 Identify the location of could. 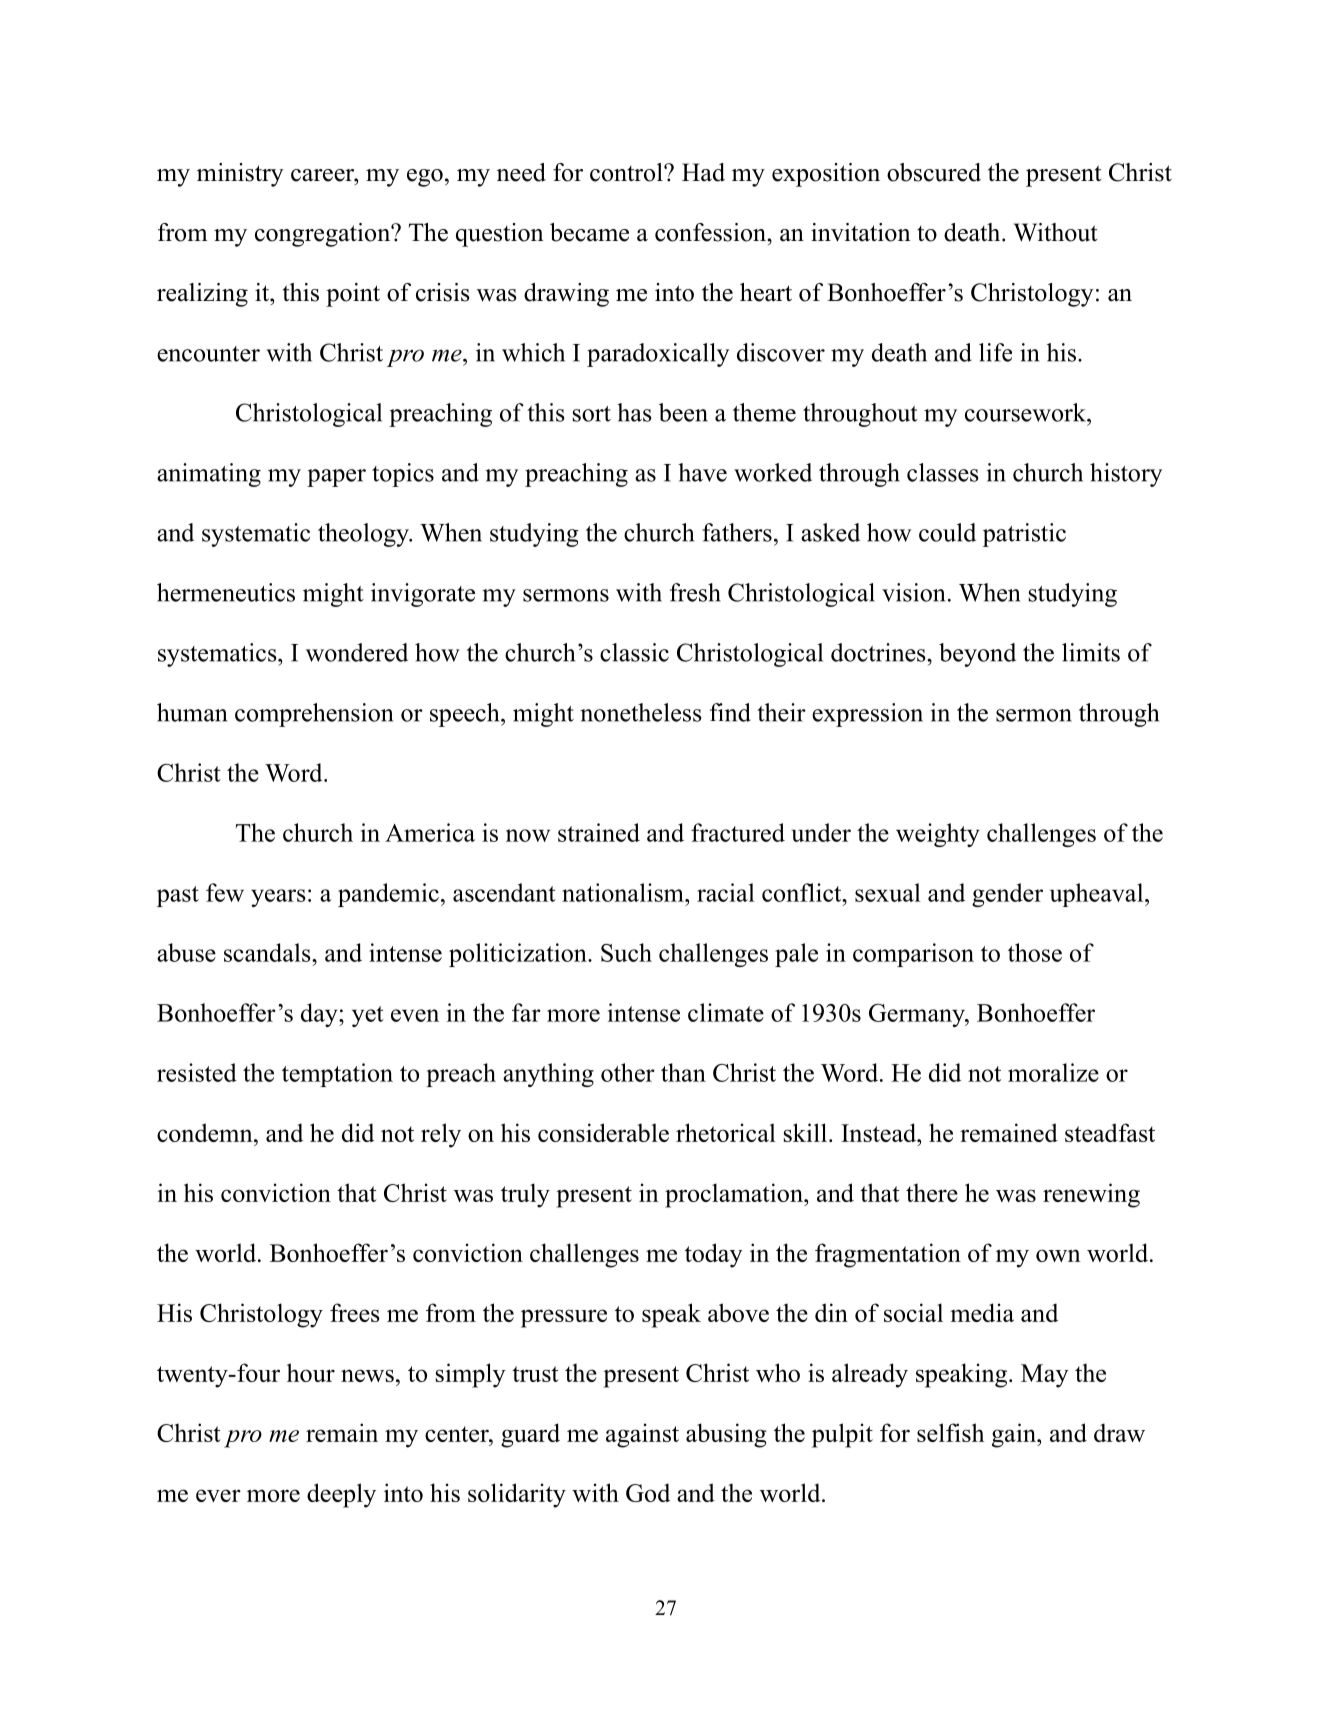
(947, 532).
